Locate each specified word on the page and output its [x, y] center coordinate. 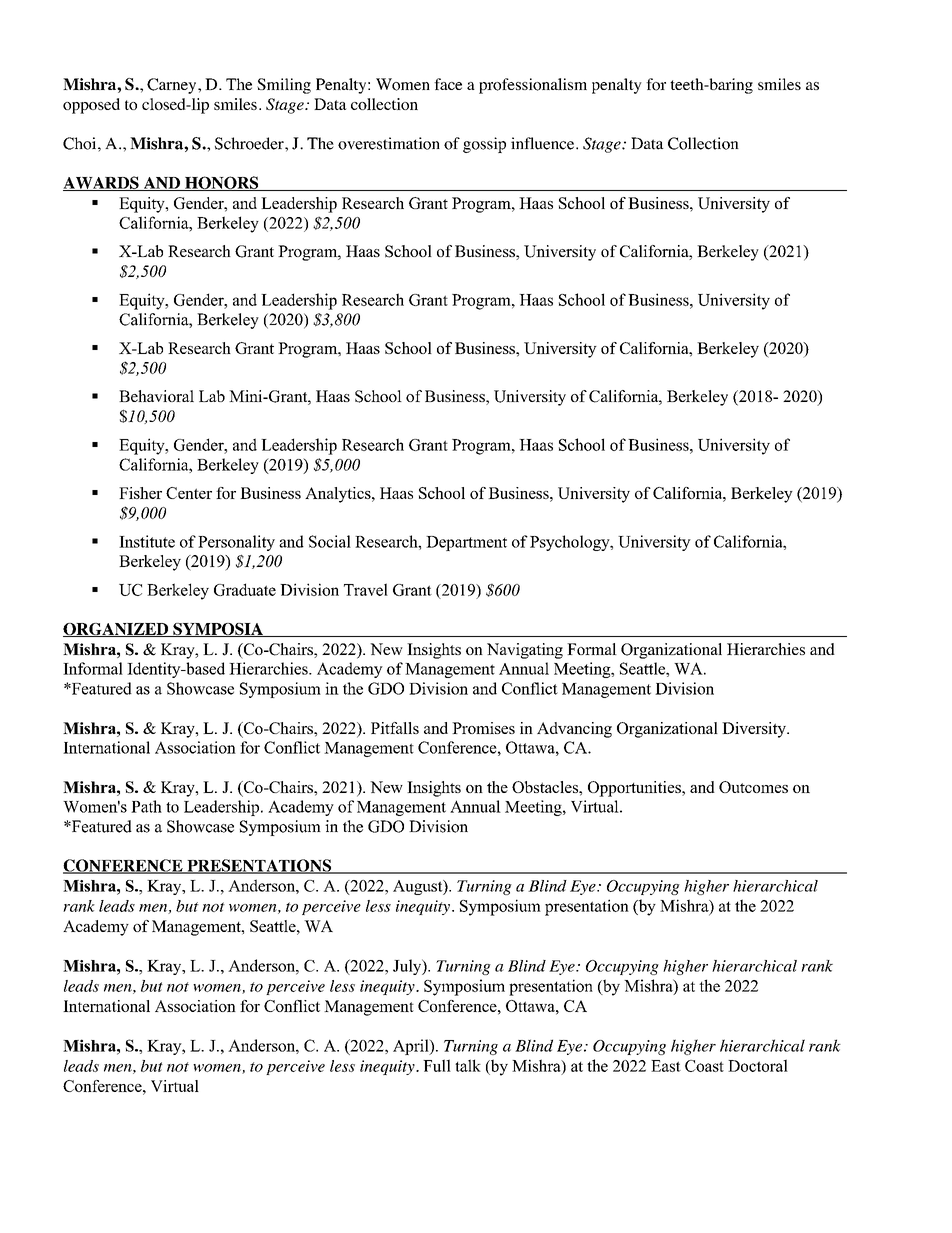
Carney [173, 86]
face [448, 84]
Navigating [525, 651]
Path [146, 806]
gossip [484, 145]
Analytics [339, 495]
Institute [147, 541]
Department [466, 543]
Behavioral [156, 396]
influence [544, 143]
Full [437, 1065]
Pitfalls [395, 728]
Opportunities [635, 789]
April [412, 1047]
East [666, 1066]
